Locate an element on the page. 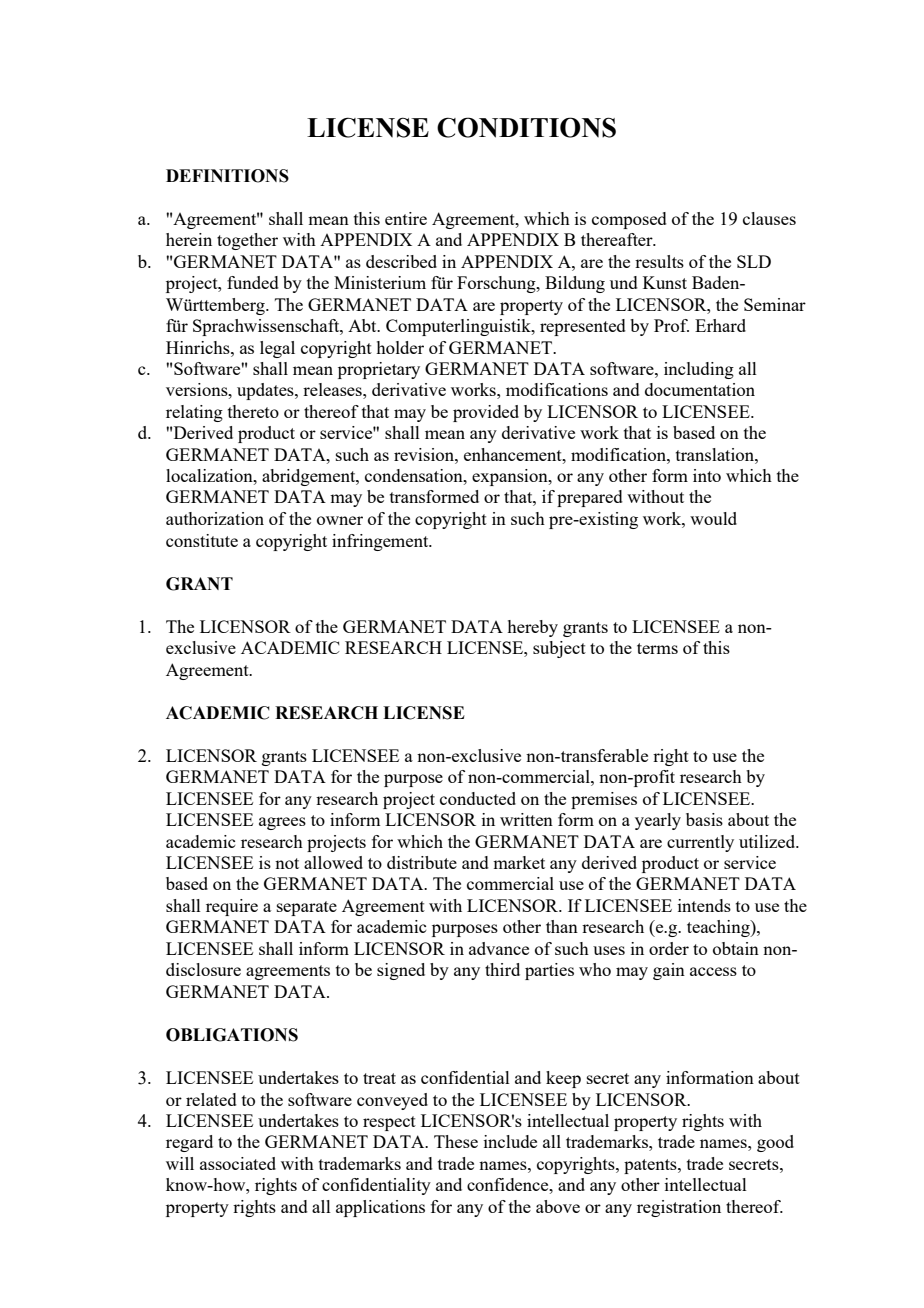 The width and height of the document is (924, 1308). composed is located at coordinates (629, 220).
